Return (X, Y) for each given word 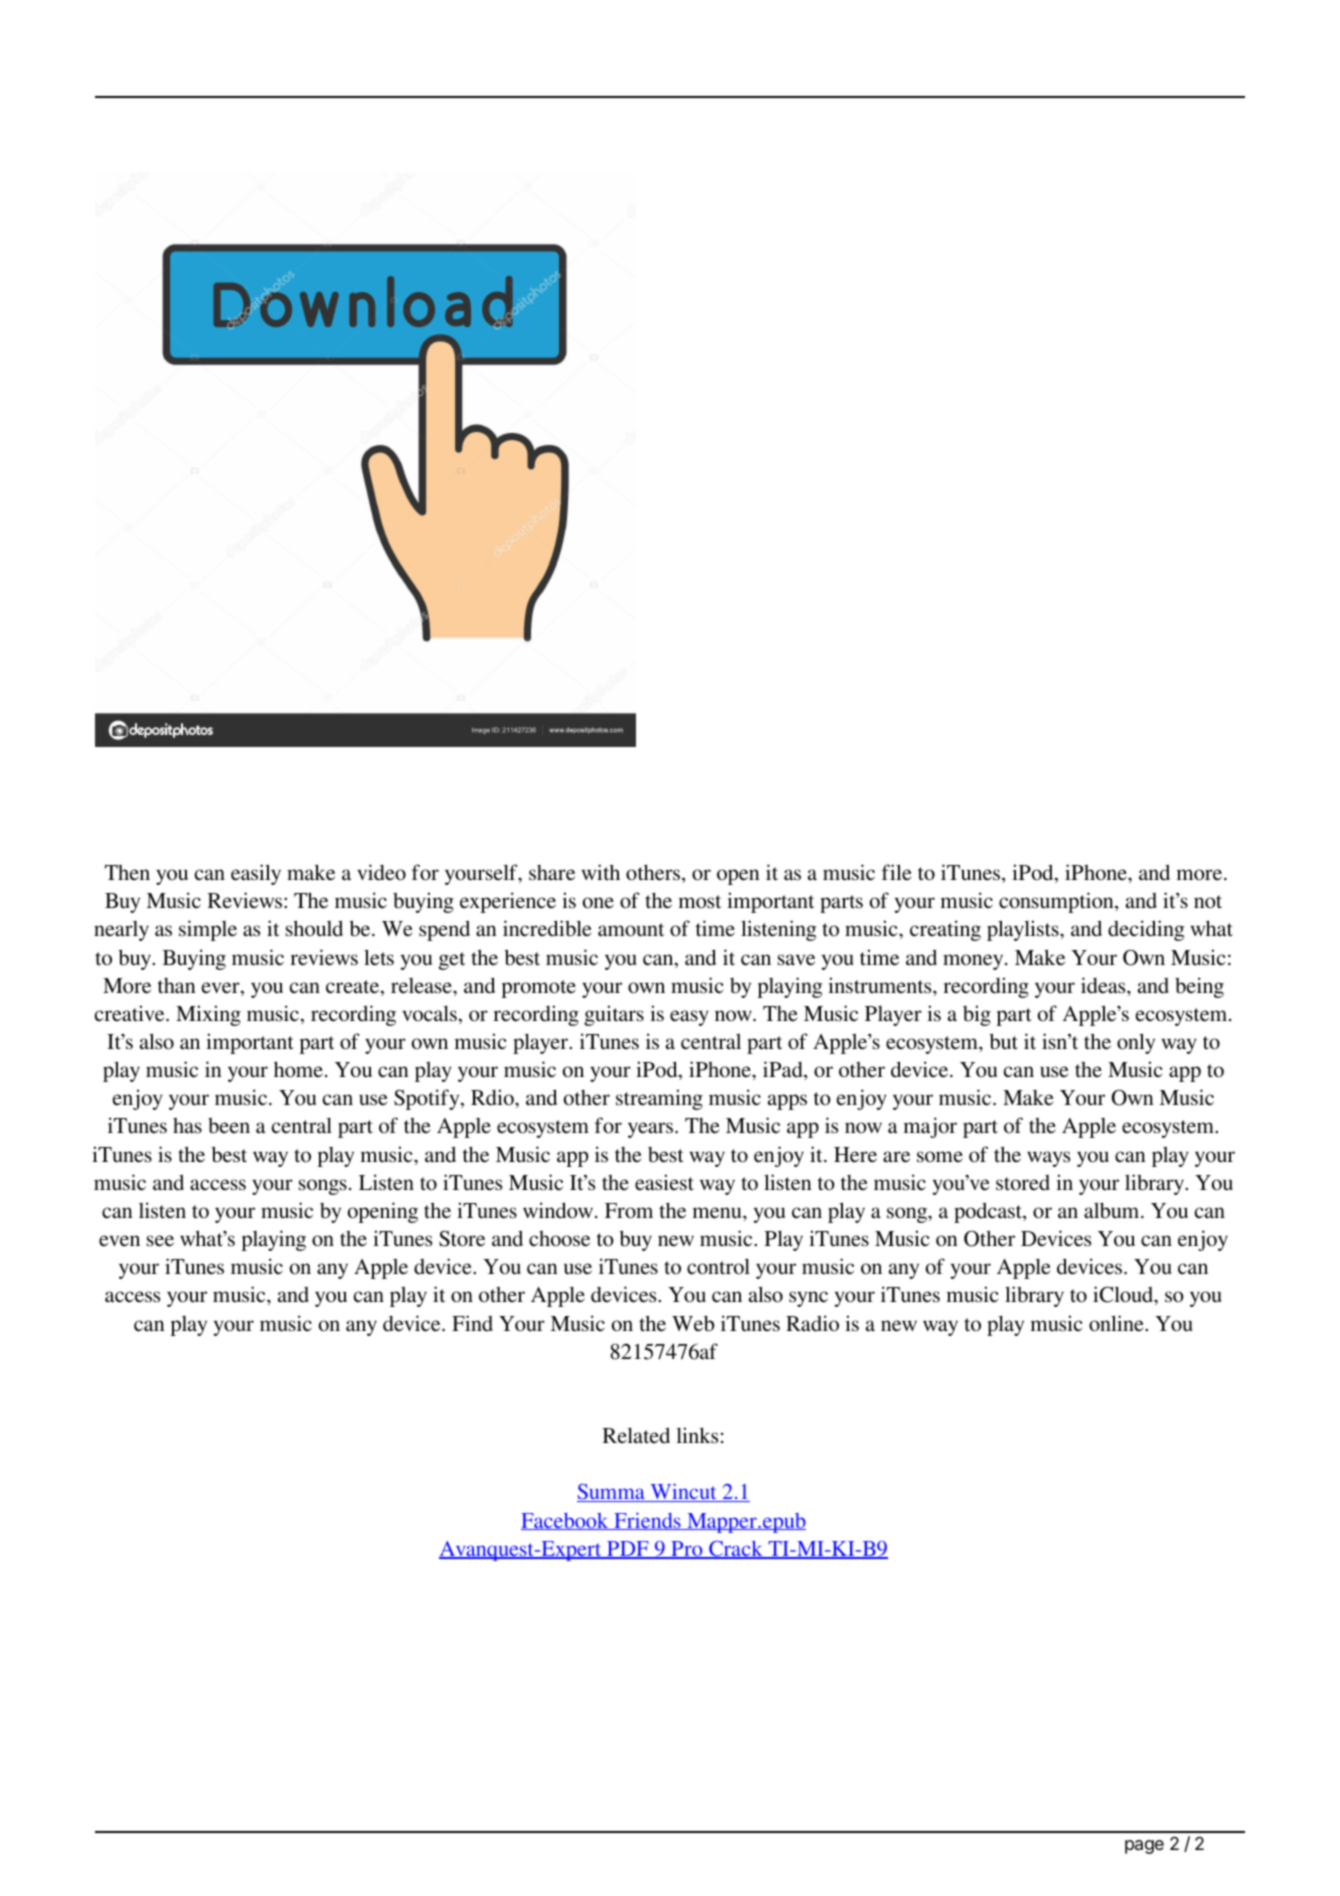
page (1144, 1847)
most (699, 902)
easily (256, 874)
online (1117, 1323)
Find (472, 1323)
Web (693, 1323)
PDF (628, 1550)
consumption (1057, 902)
